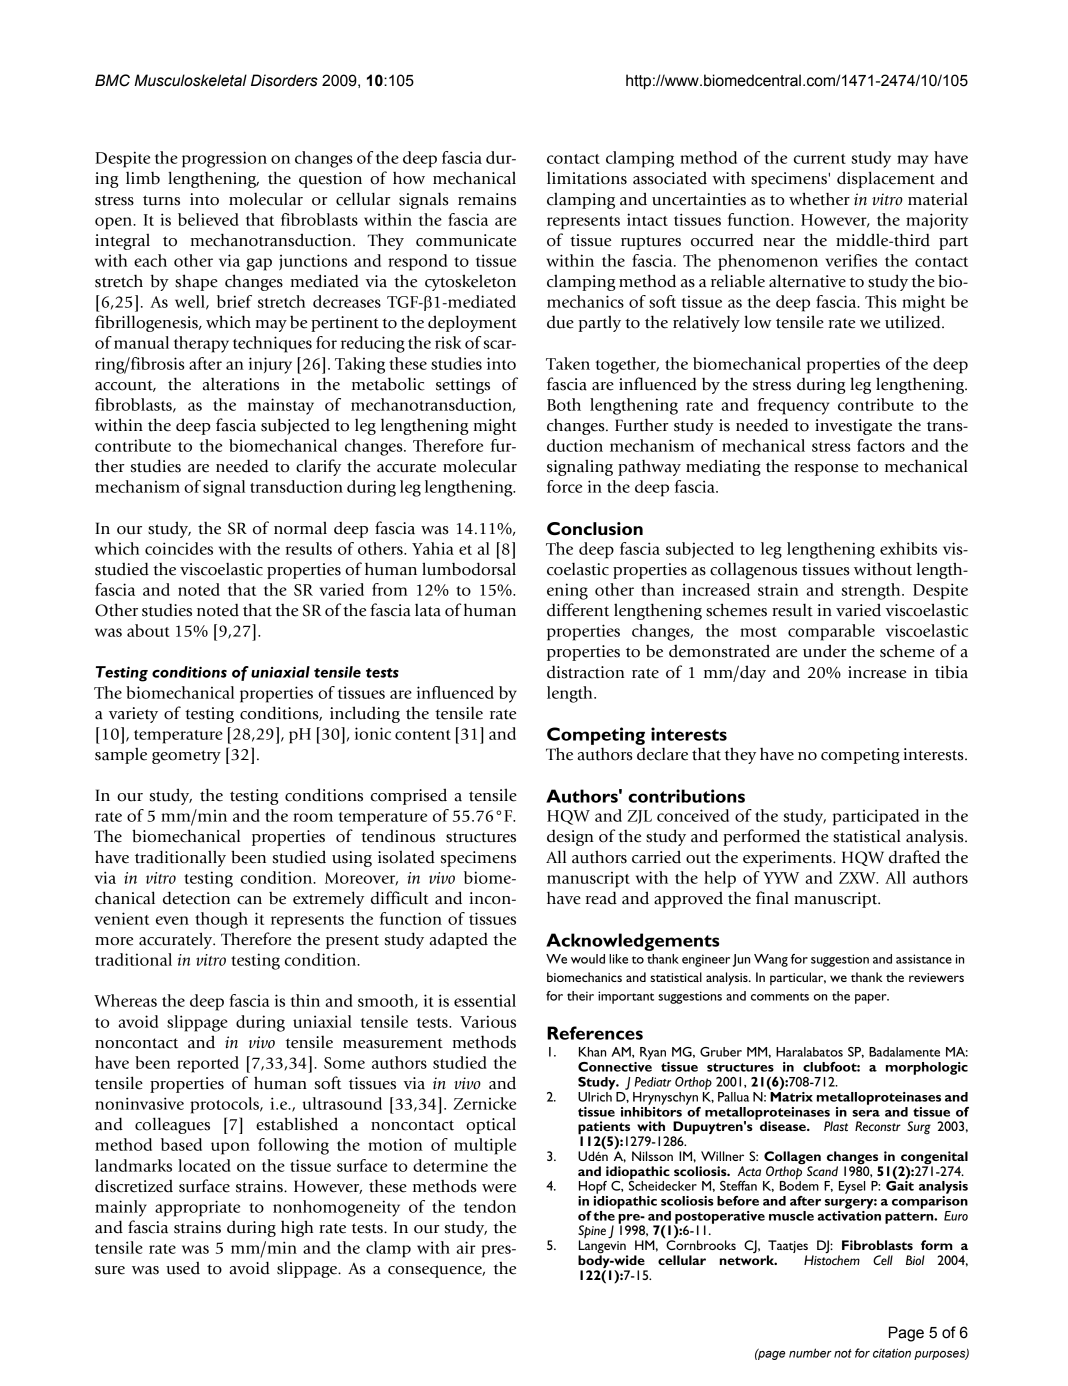 The image size is (1068, 1386). What do you see at coordinates (179, 548) in the screenshot?
I see `coincides` at bounding box center [179, 548].
